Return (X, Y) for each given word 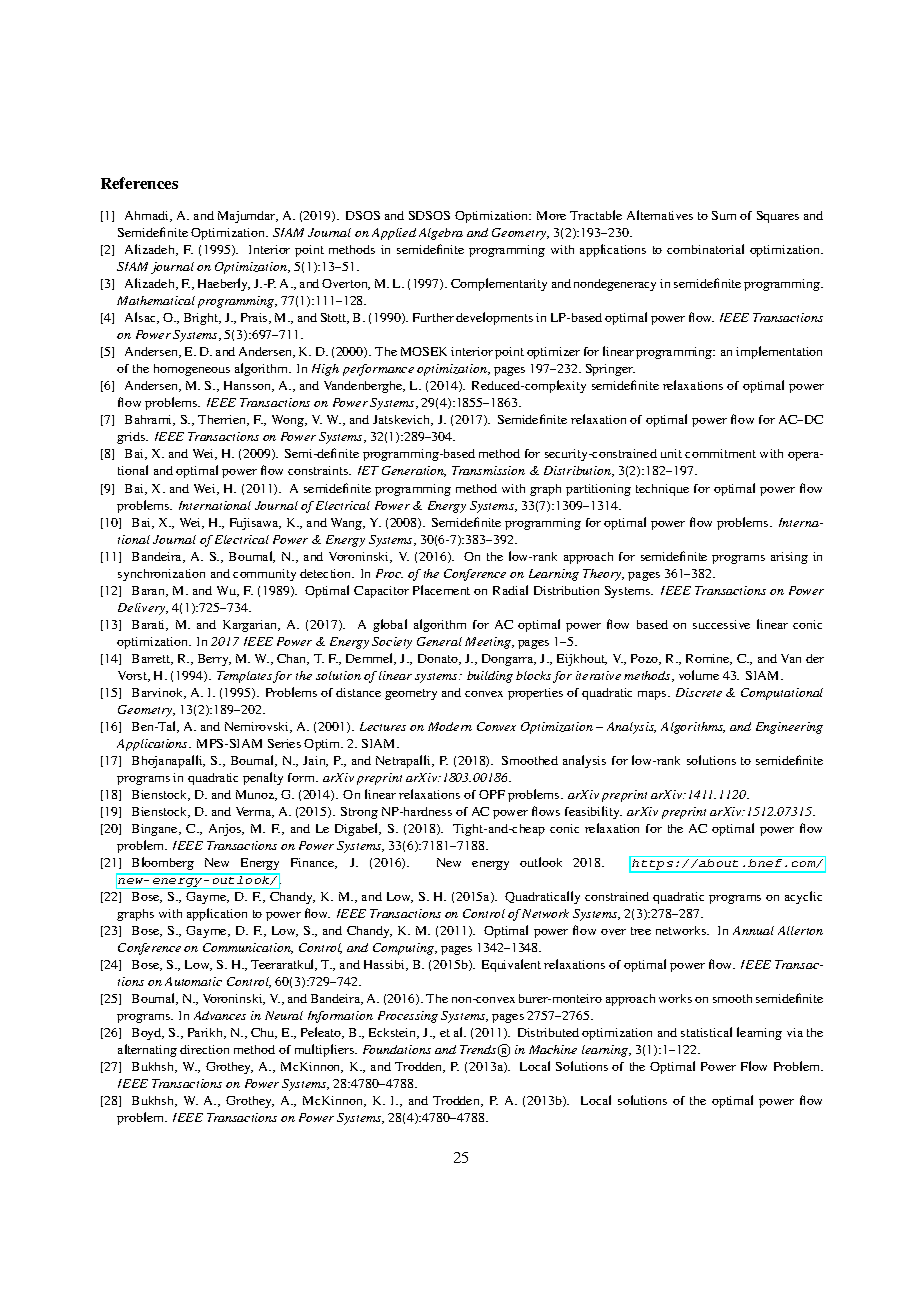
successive (721, 624)
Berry (214, 660)
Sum (724, 215)
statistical (706, 1032)
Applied (394, 234)
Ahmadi (148, 216)
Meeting (489, 643)
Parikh (207, 1033)
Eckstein (394, 1033)
